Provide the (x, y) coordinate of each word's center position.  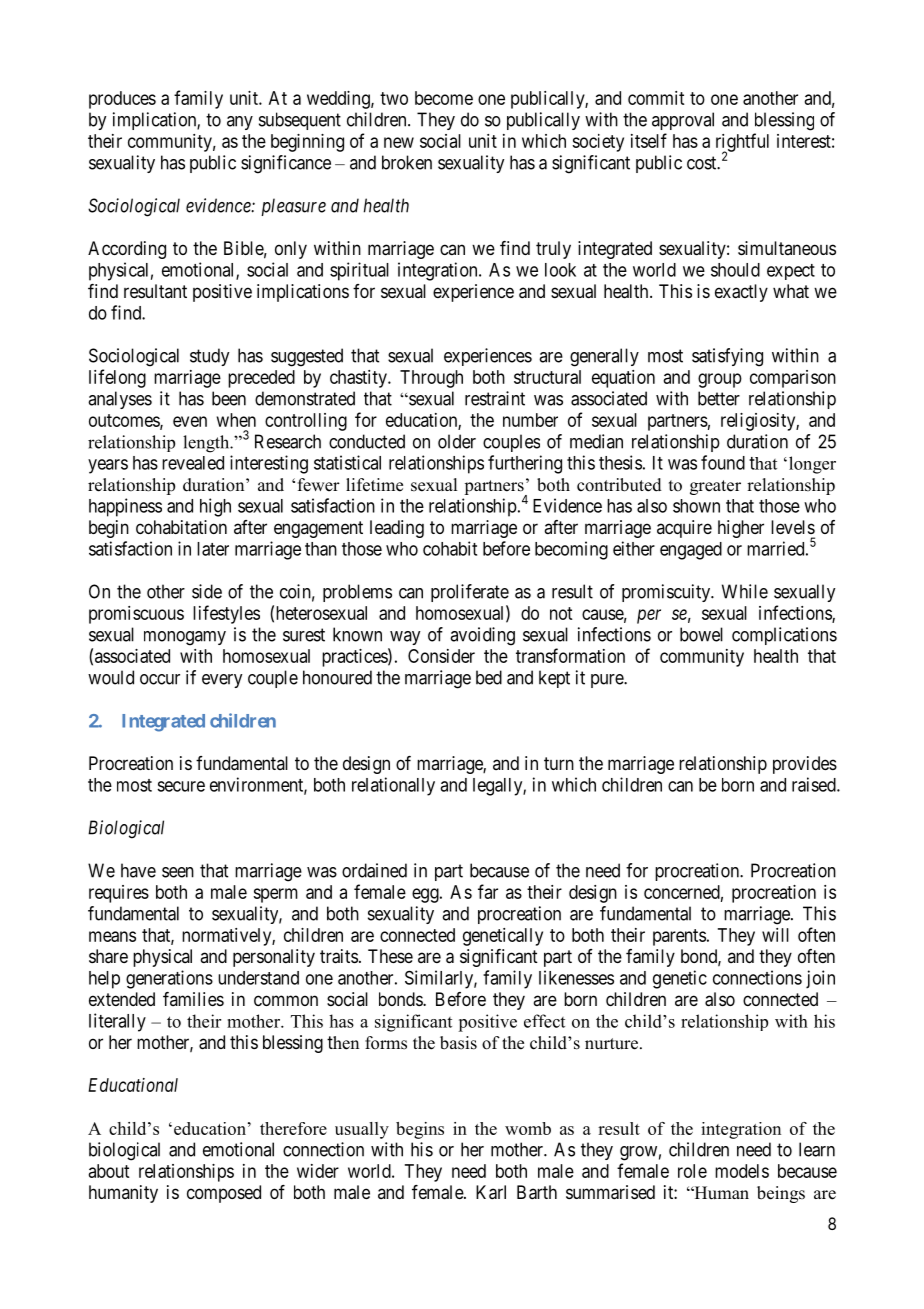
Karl (491, 1192)
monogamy (185, 638)
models (742, 1171)
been (229, 398)
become (444, 98)
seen (178, 872)
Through (431, 379)
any (240, 123)
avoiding (482, 636)
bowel (701, 634)
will (775, 935)
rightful (742, 143)
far (488, 891)
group (720, 380)
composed (224, 1194)
